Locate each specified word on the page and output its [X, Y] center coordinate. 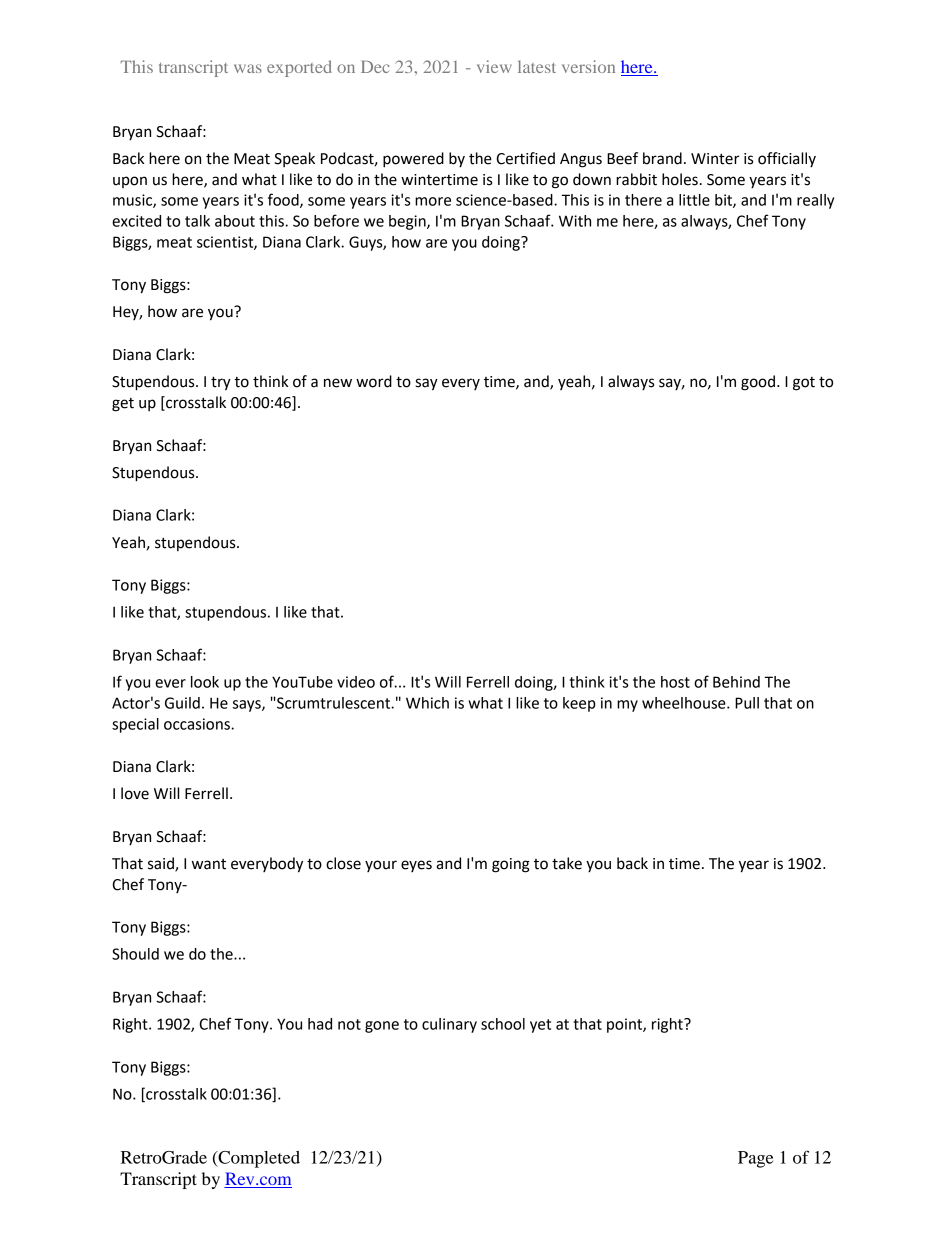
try [221, 383]
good [758, 383]
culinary [449, 1025]
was [248, 68]
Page [755, 1159]
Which [427, 703]
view [494, 66]
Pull [747, 703]
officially [787, 159]
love [135, 793]
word [374, 381]
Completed [258, 1159]
